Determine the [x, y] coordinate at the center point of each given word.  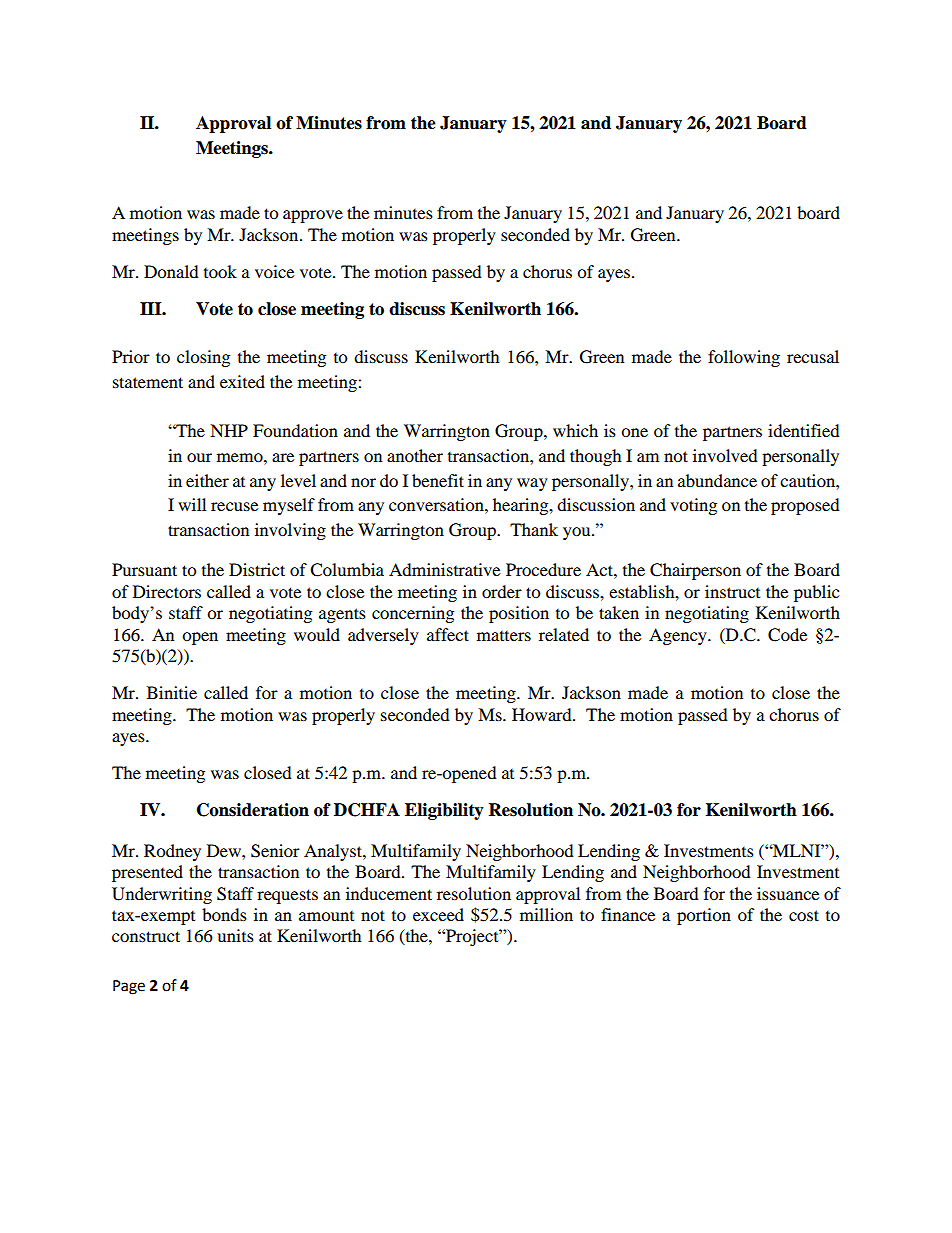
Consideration [253, 810]
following [744, 358]
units [235, 935]
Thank [534, 529]
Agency [679, 636]
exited [242, 381]
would [317, 634]
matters [504, 636]
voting [693, 506]
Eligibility [444, 811]
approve [313, 216]
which [575, 430]
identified [804, 430]
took [220, 271]
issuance [788, 893]
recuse [234, 506]
